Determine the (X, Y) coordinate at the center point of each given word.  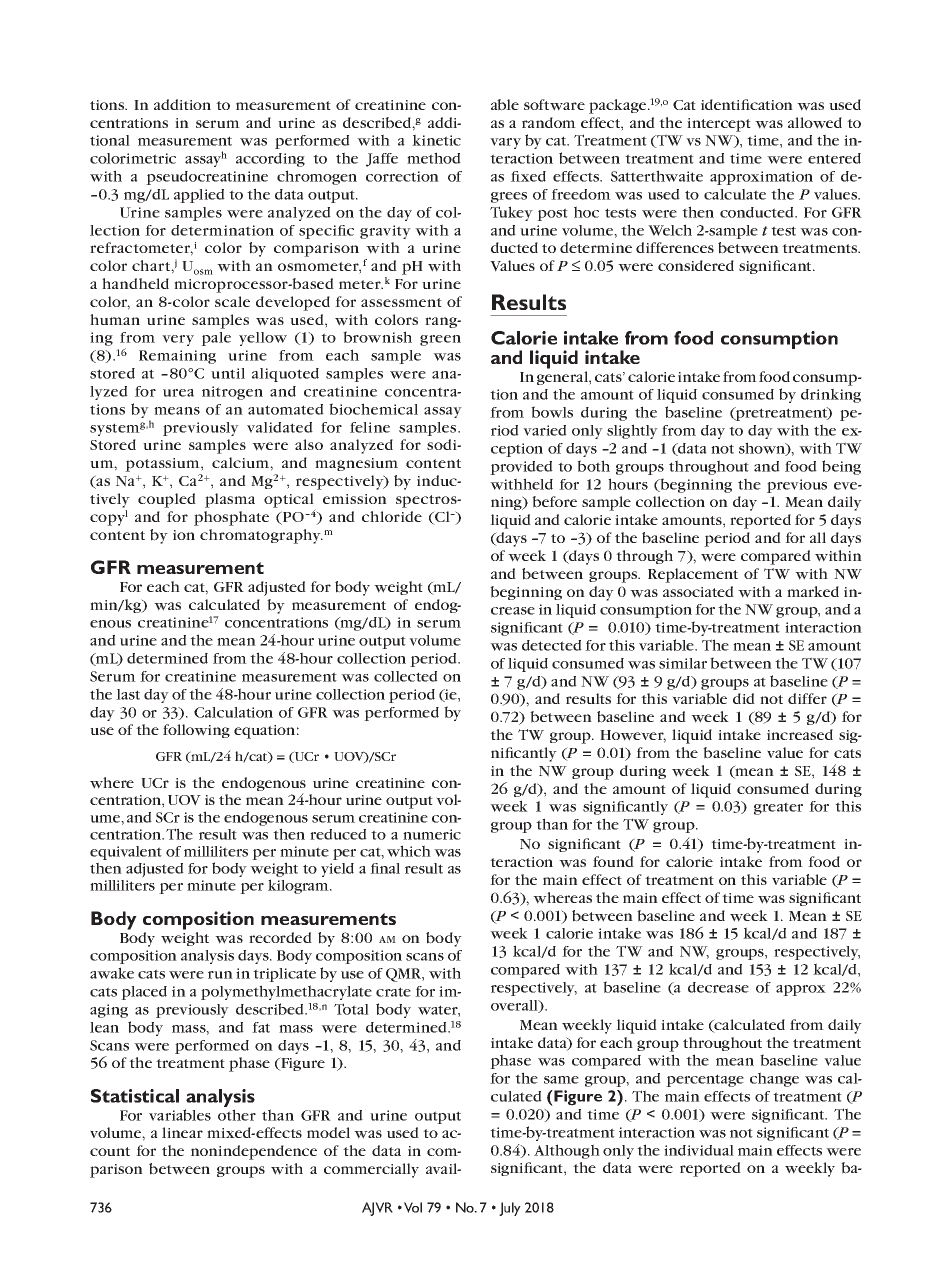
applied (199, 196)
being (841, 467)
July (510, 1209)
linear (182, 1132)
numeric (432, 834)
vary (505, 143)
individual (699, 1150)
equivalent (126, 854)
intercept (719, 125)
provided (521, 468)
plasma (230, 500)
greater (778, 808)
